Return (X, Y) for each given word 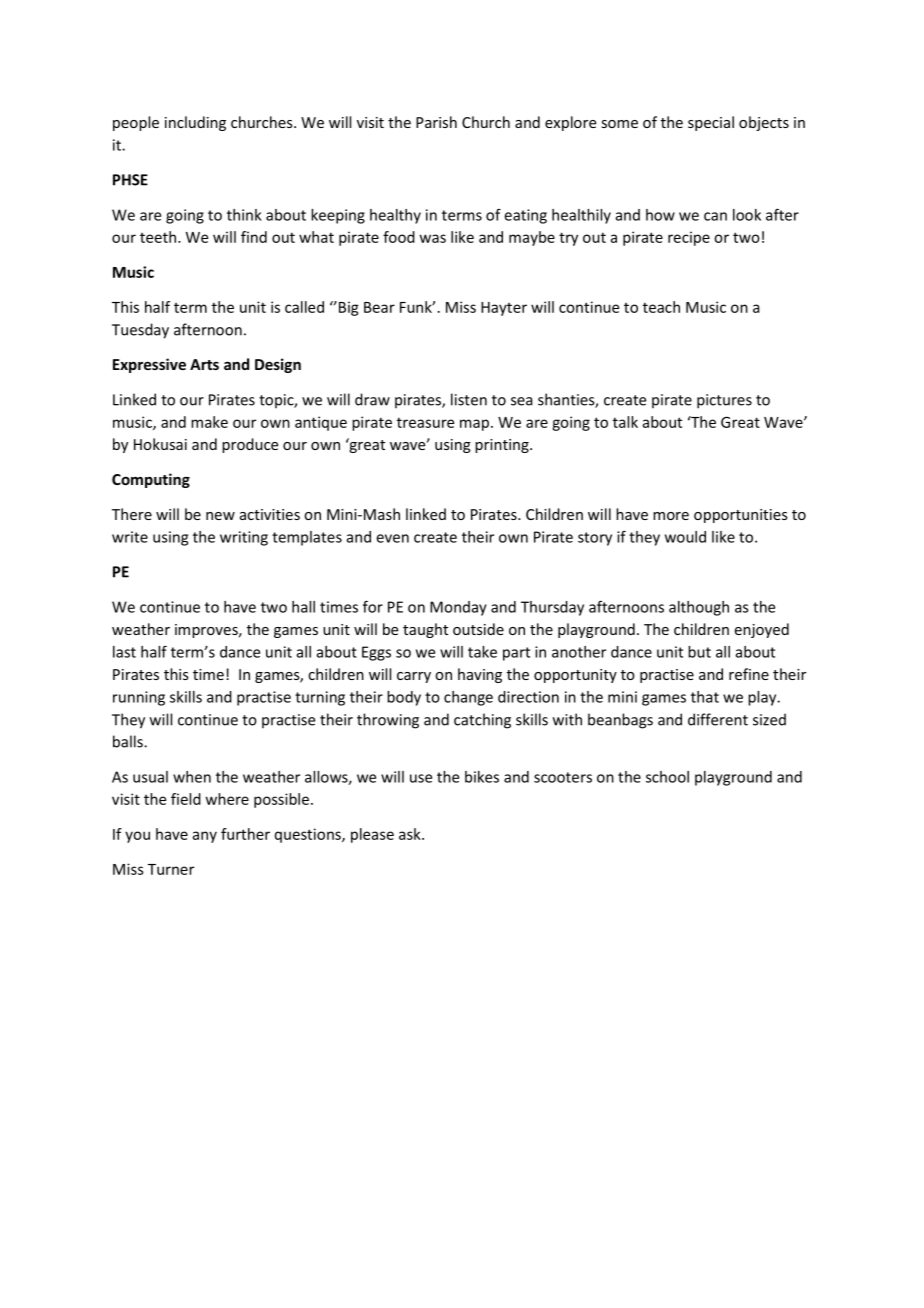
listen (469, 399)
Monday (458, 608)
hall (303, 607)
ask (411, 834)
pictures (724, 401)
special (711, 123)
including (195, 123)
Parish (436, 122)
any (205, 837)
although (699, 608)
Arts (204, 364)
